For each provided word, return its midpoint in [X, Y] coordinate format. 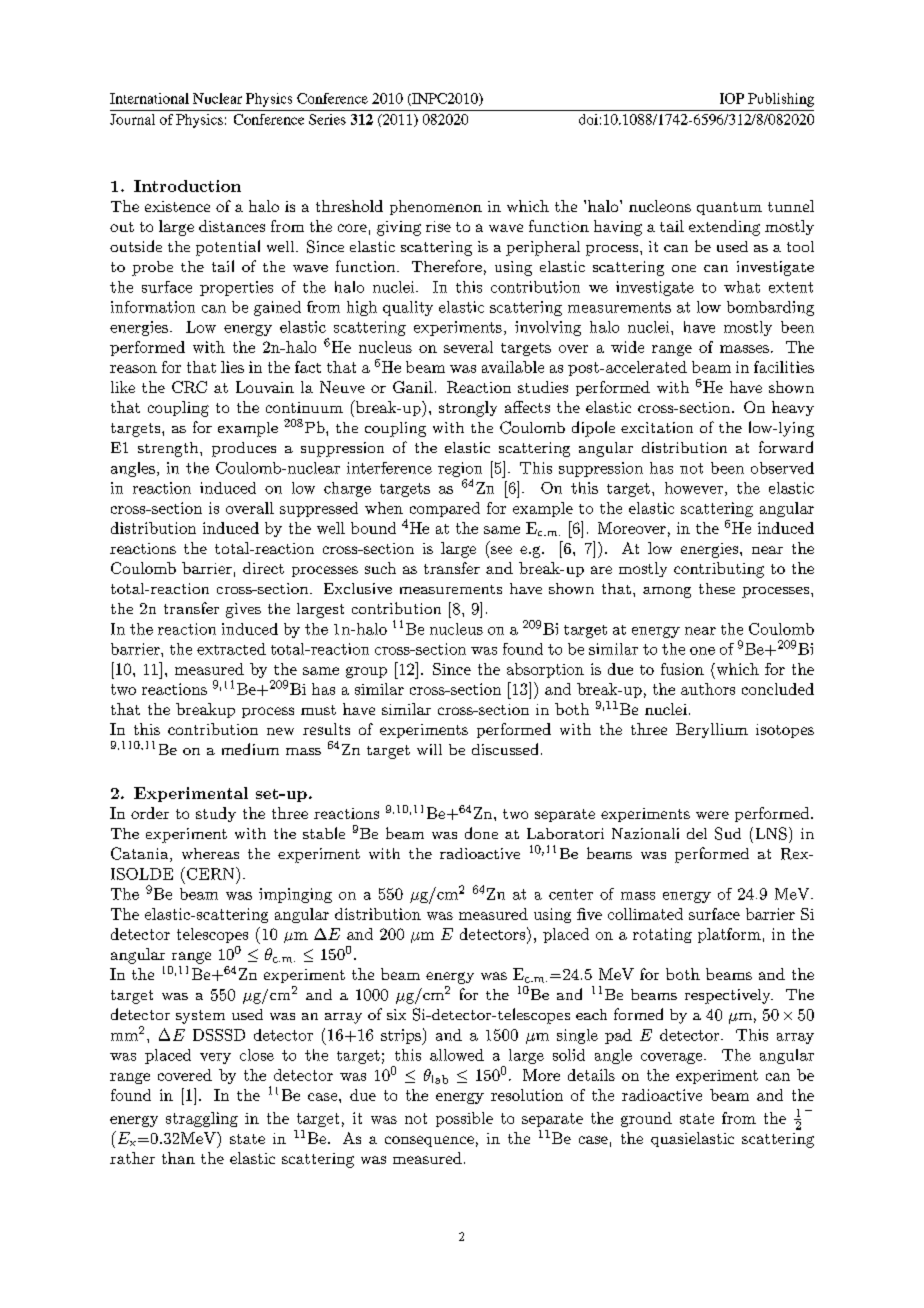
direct [263, 568]
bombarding [770, 308]
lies [232, 367]
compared [445, 509]
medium [250, 749]
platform [729, 935]
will [429, 749]
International [149, 98]
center [571, 894]
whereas [210, 853]
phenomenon [436, 207]
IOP [732, 98]
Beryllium [712, 730]
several [468, 347]
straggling [202, 1119]
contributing [719, 570]
